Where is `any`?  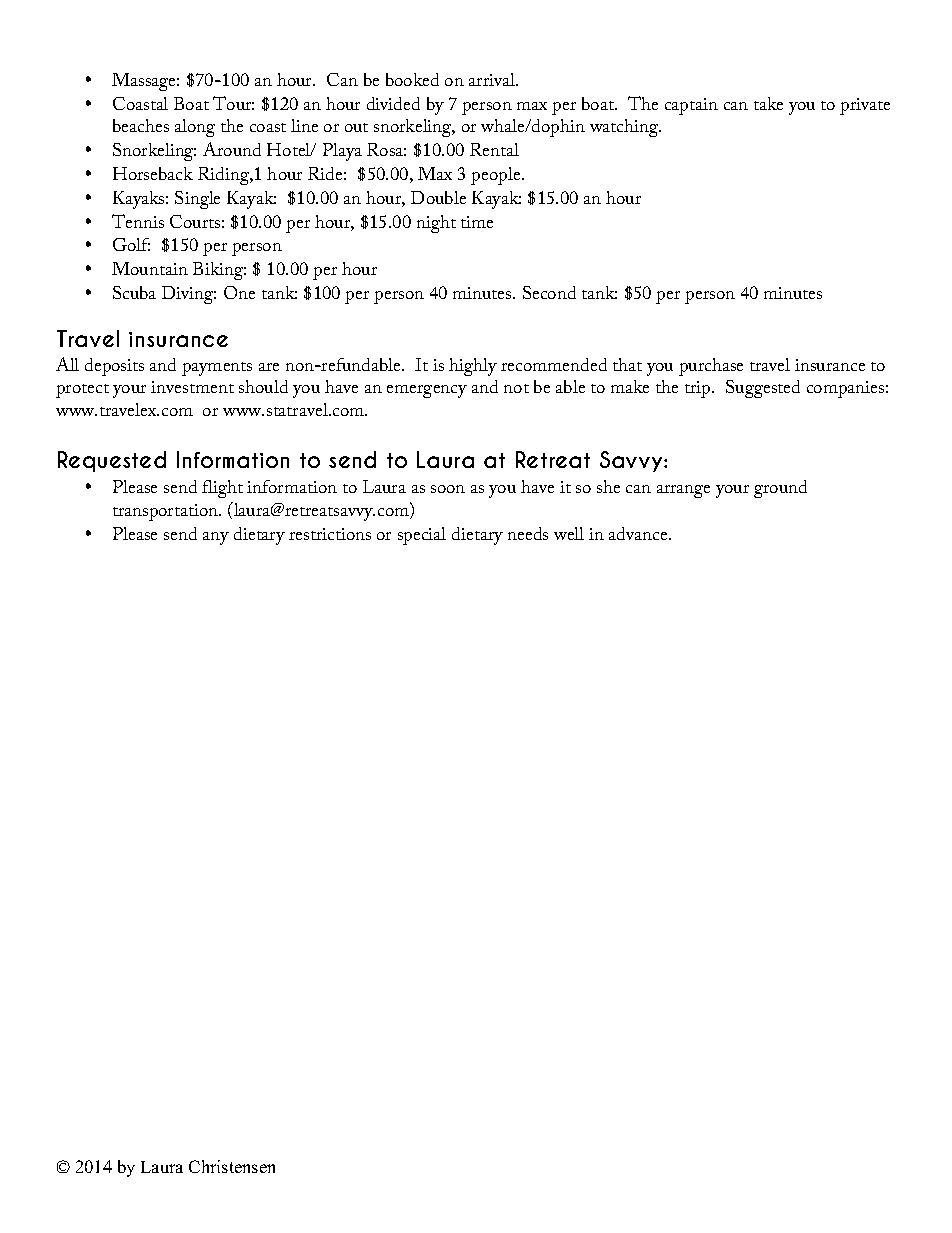
any is located at coordinates (216, 538).
